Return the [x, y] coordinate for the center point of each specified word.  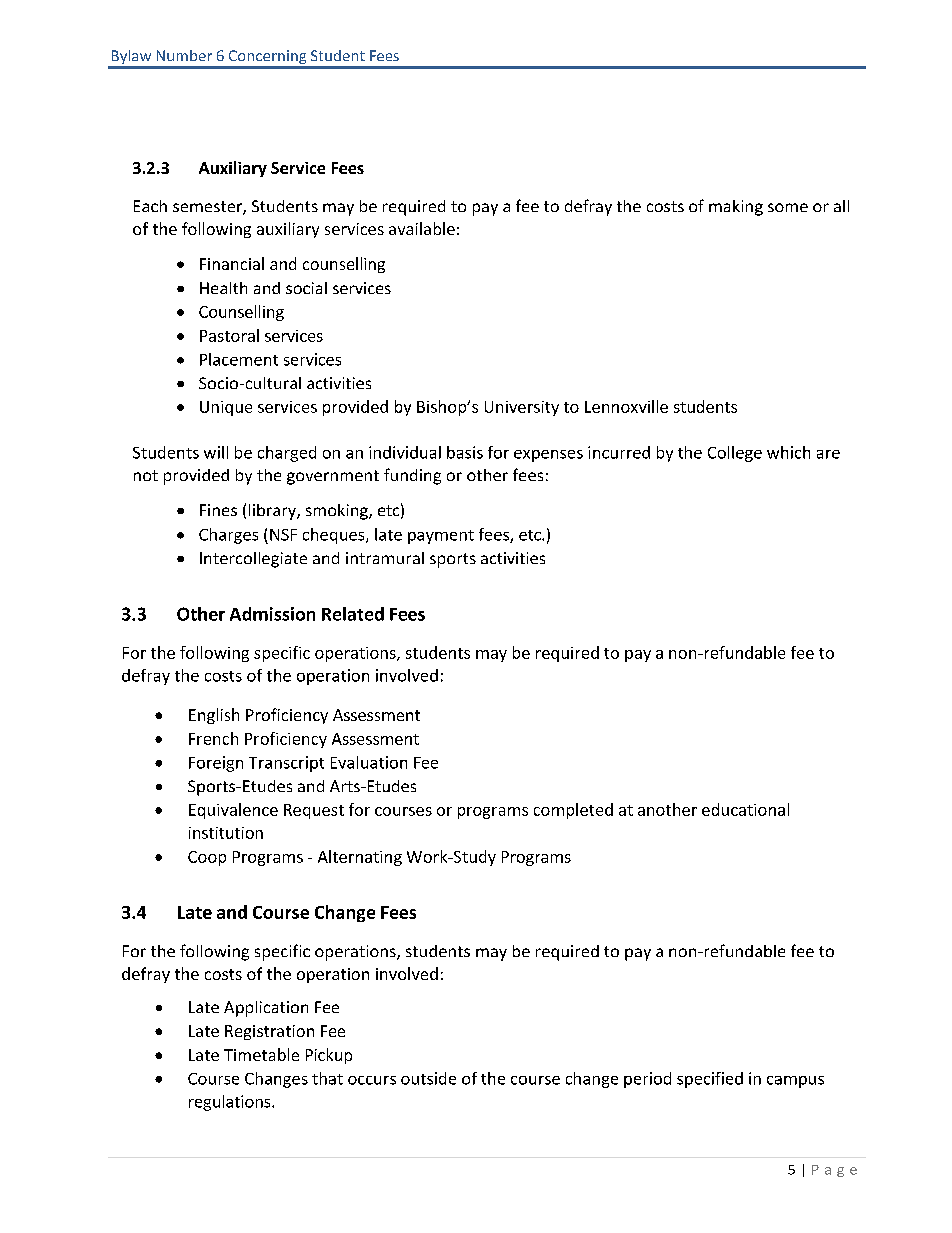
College [735, 454]
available [422, 228]
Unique [226, 408]
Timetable [261, 1054]
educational [745, 809]
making [736, 208]
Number [184, 55]
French [213, 738]
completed [573, 811]
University [522, 408]
